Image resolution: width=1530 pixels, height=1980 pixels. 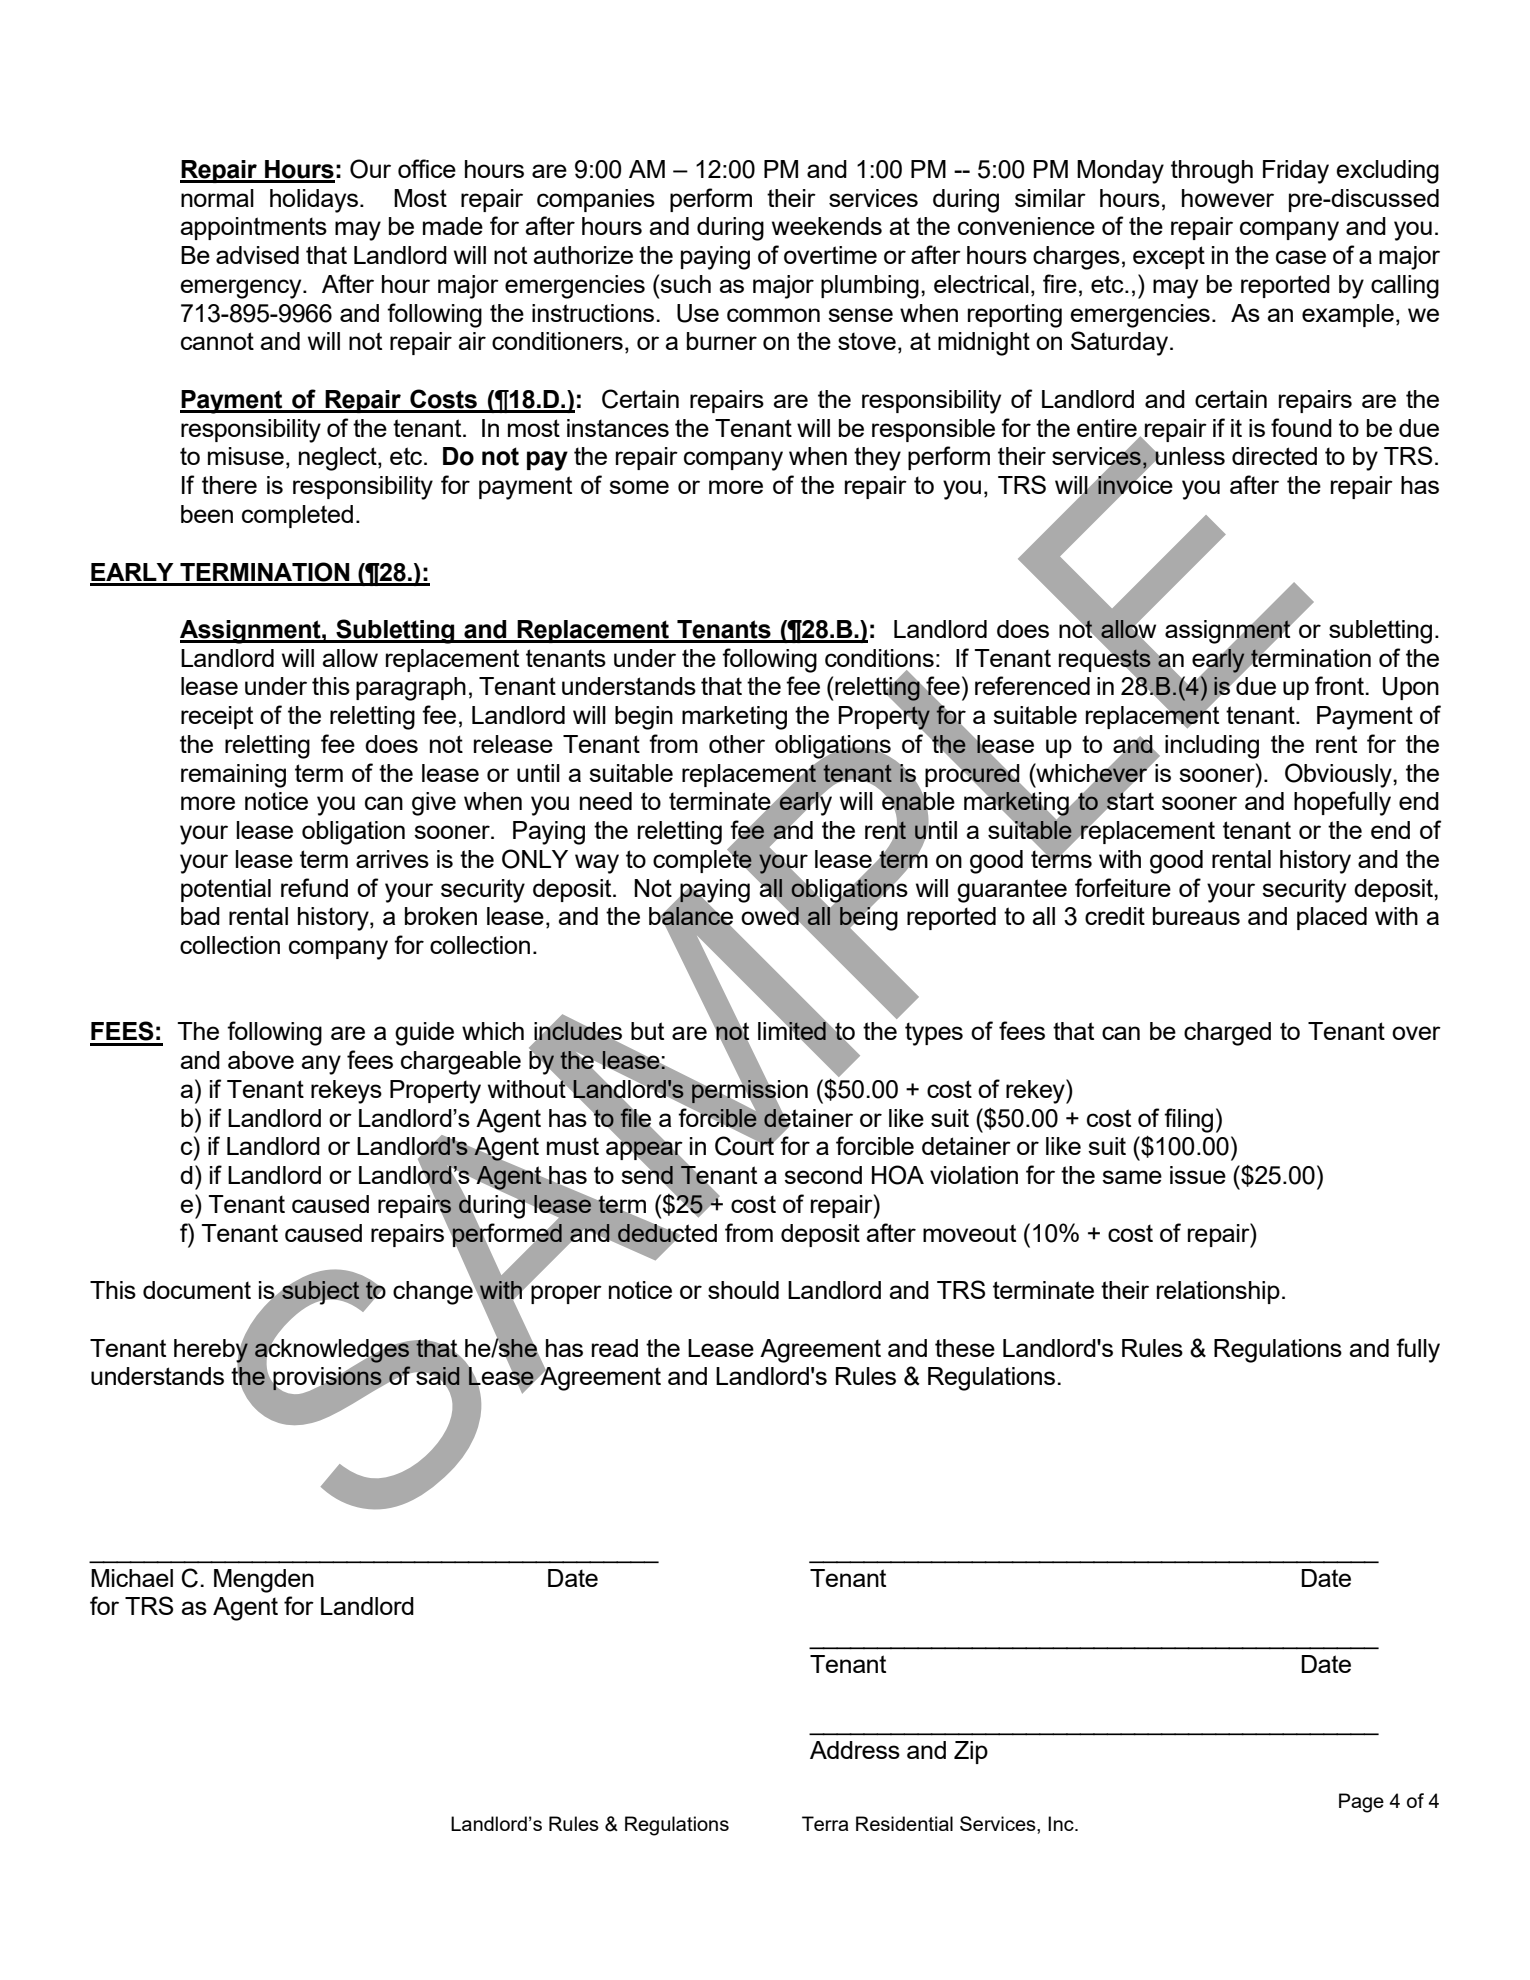 I want to click on but, so click(x=647, y=1031).
